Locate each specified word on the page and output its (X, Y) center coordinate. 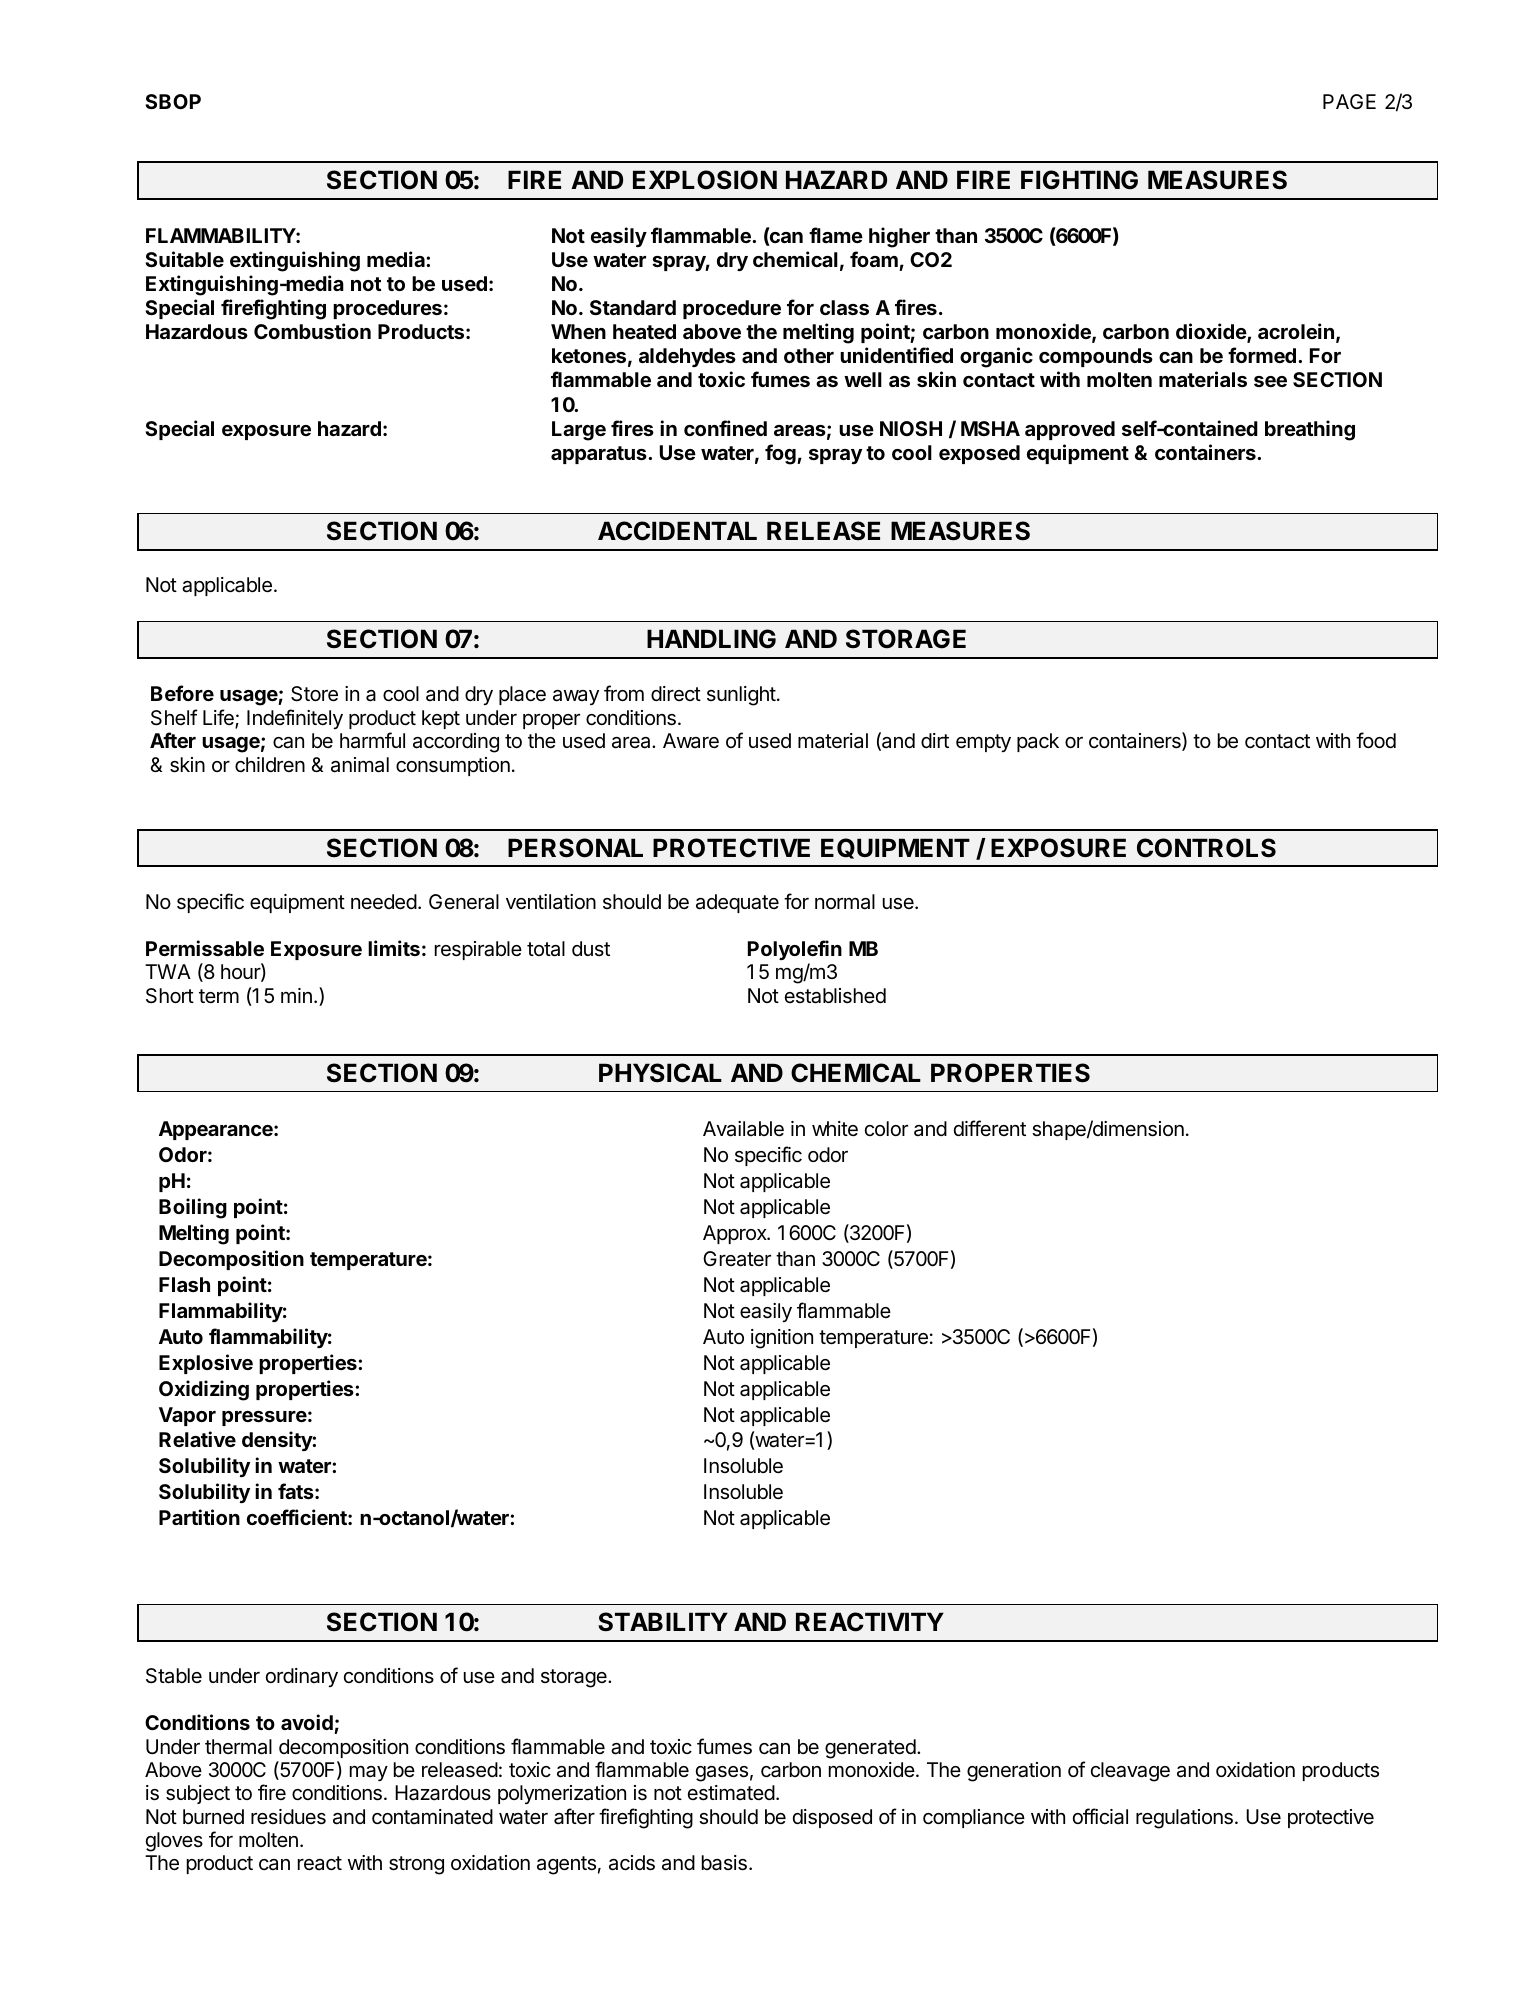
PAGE (1349, 101)
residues (288, 1817)
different (990, 1128)
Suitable (184, 259)
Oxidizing (204, 1390)
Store (314, 694)
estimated (731, 1793)
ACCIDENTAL (677, 531)
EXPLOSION (705, 180)
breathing (1310, 430)
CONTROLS (1206, 848)
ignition (782, 1339)
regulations (1184, 1819)
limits (394, 948)
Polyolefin (795, 950)
